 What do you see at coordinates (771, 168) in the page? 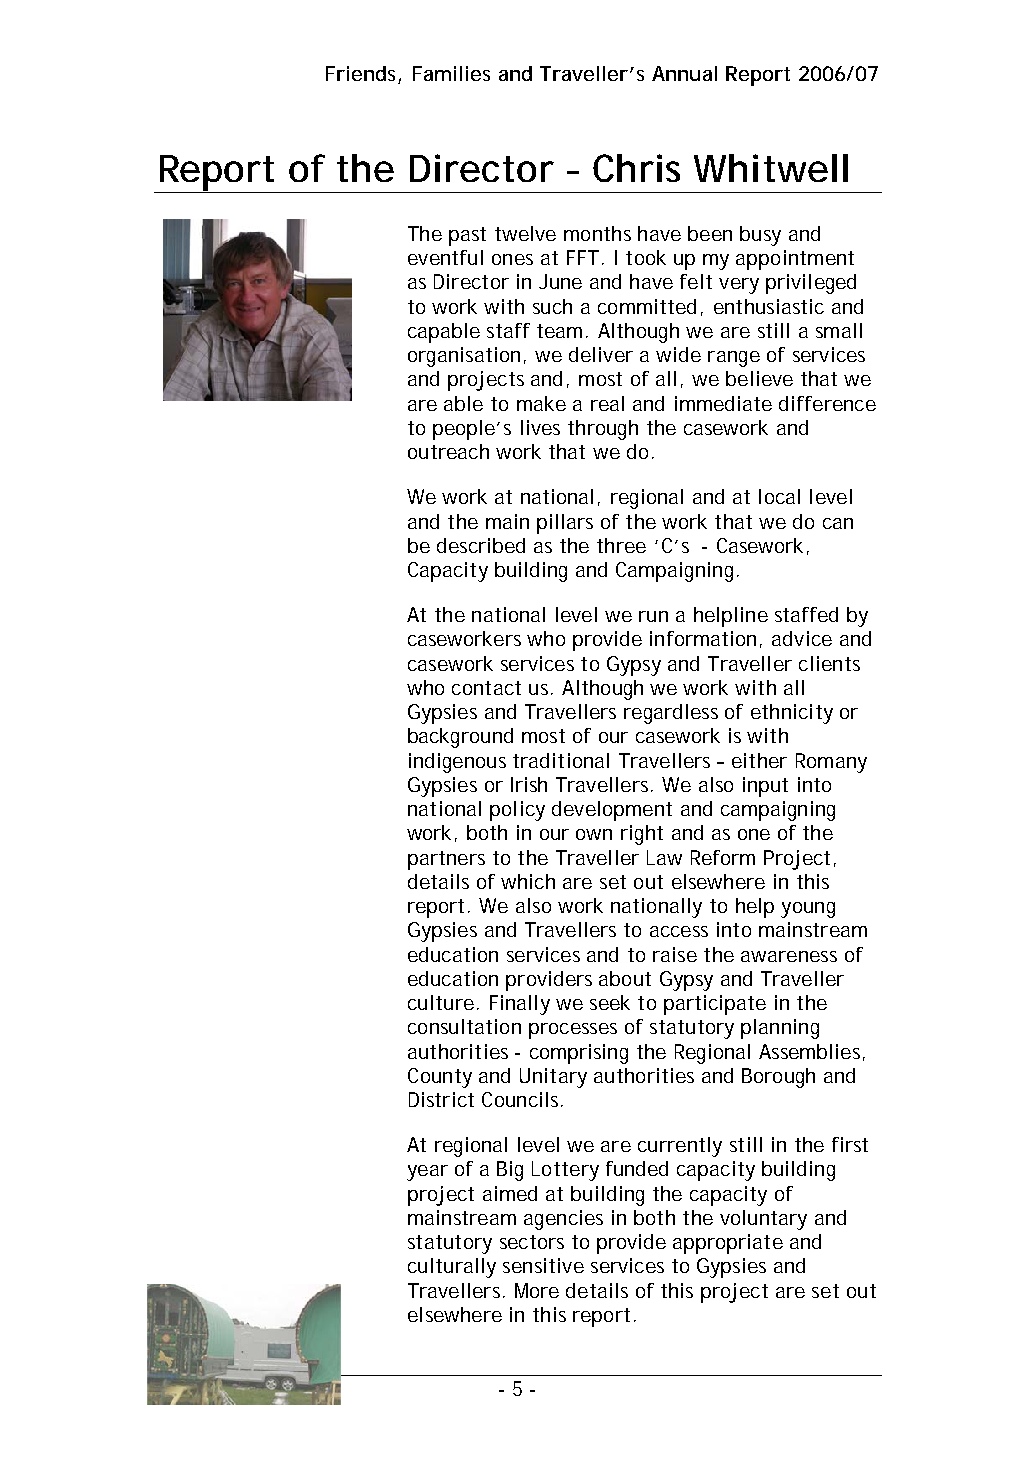
I see `Whitwell` at bounding box center [771, 168].
